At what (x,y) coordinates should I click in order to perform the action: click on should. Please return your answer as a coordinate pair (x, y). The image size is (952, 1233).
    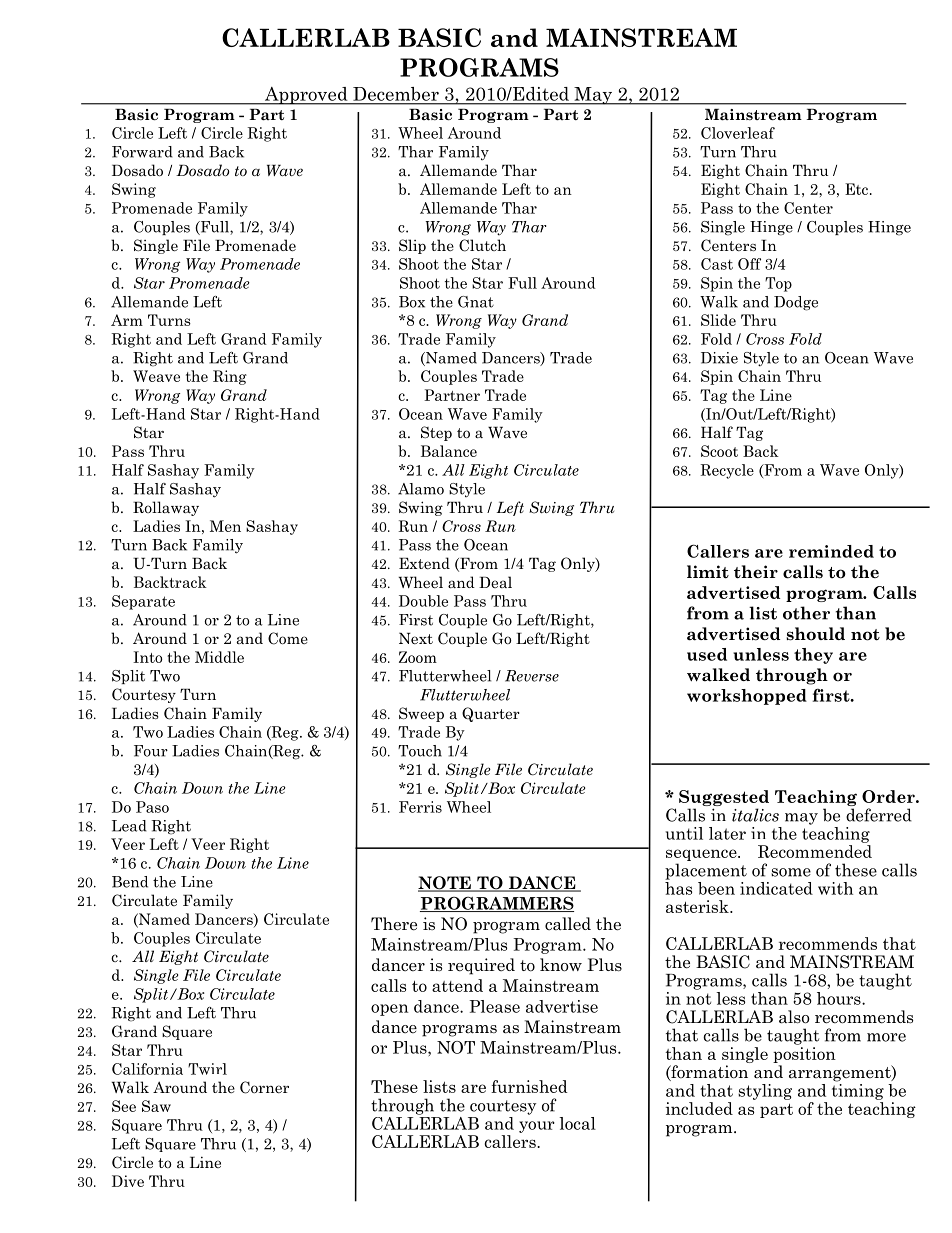
    Looking at the image, I should click on (815, 634).
